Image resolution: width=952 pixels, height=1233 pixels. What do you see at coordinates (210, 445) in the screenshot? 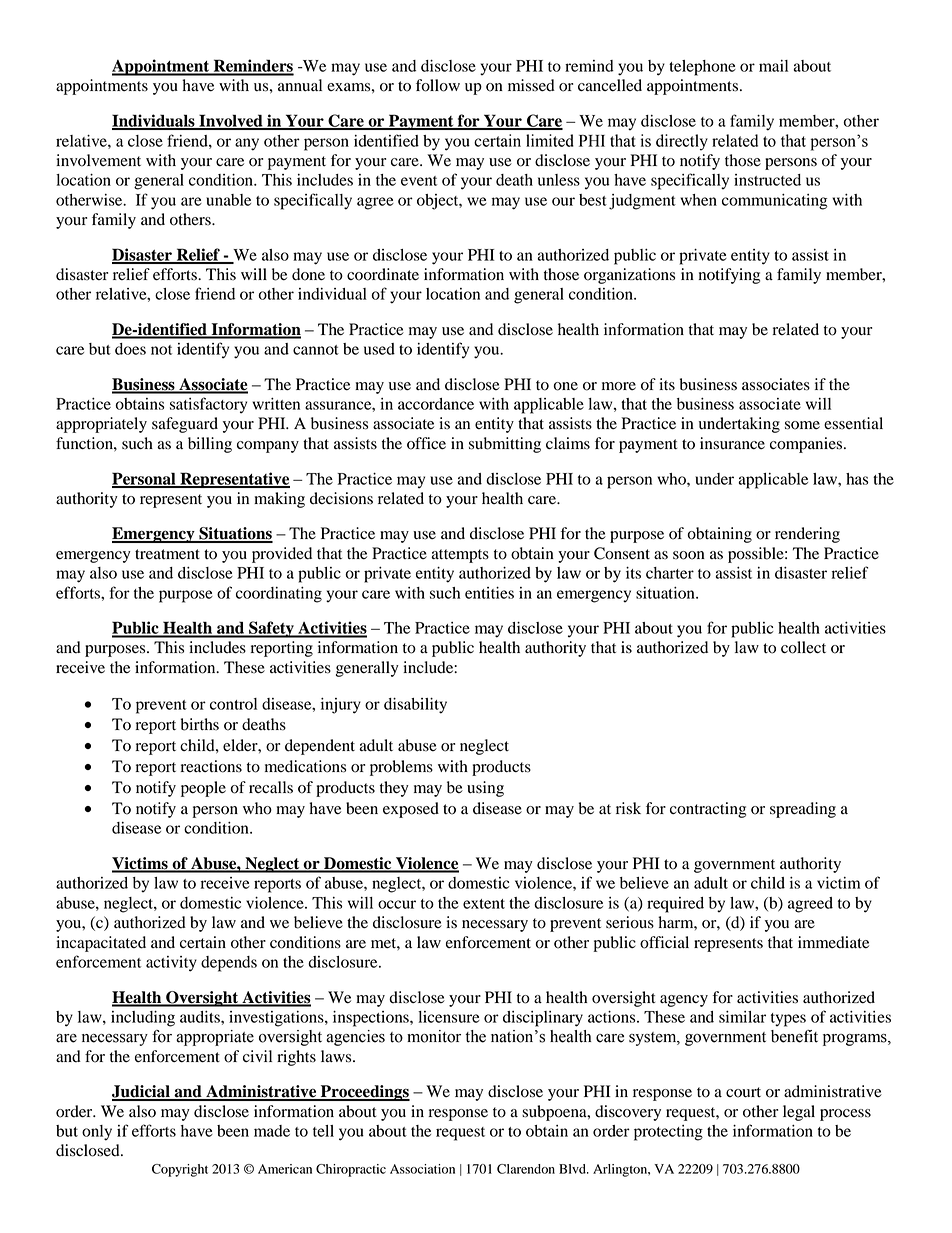
I see `billing` at bounding box center [210, 445].
